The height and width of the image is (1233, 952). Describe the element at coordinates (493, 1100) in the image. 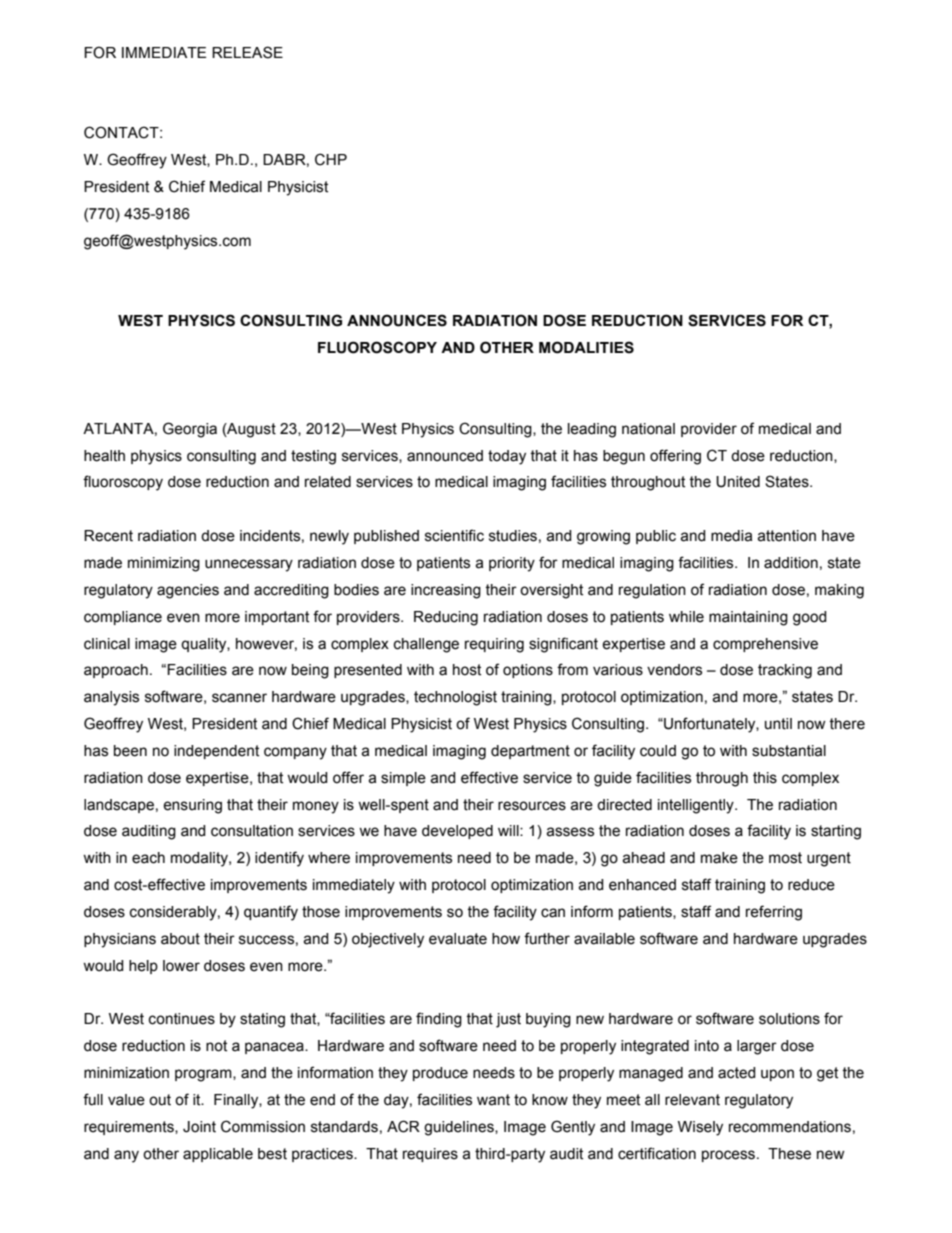

I see `want` at that location.
